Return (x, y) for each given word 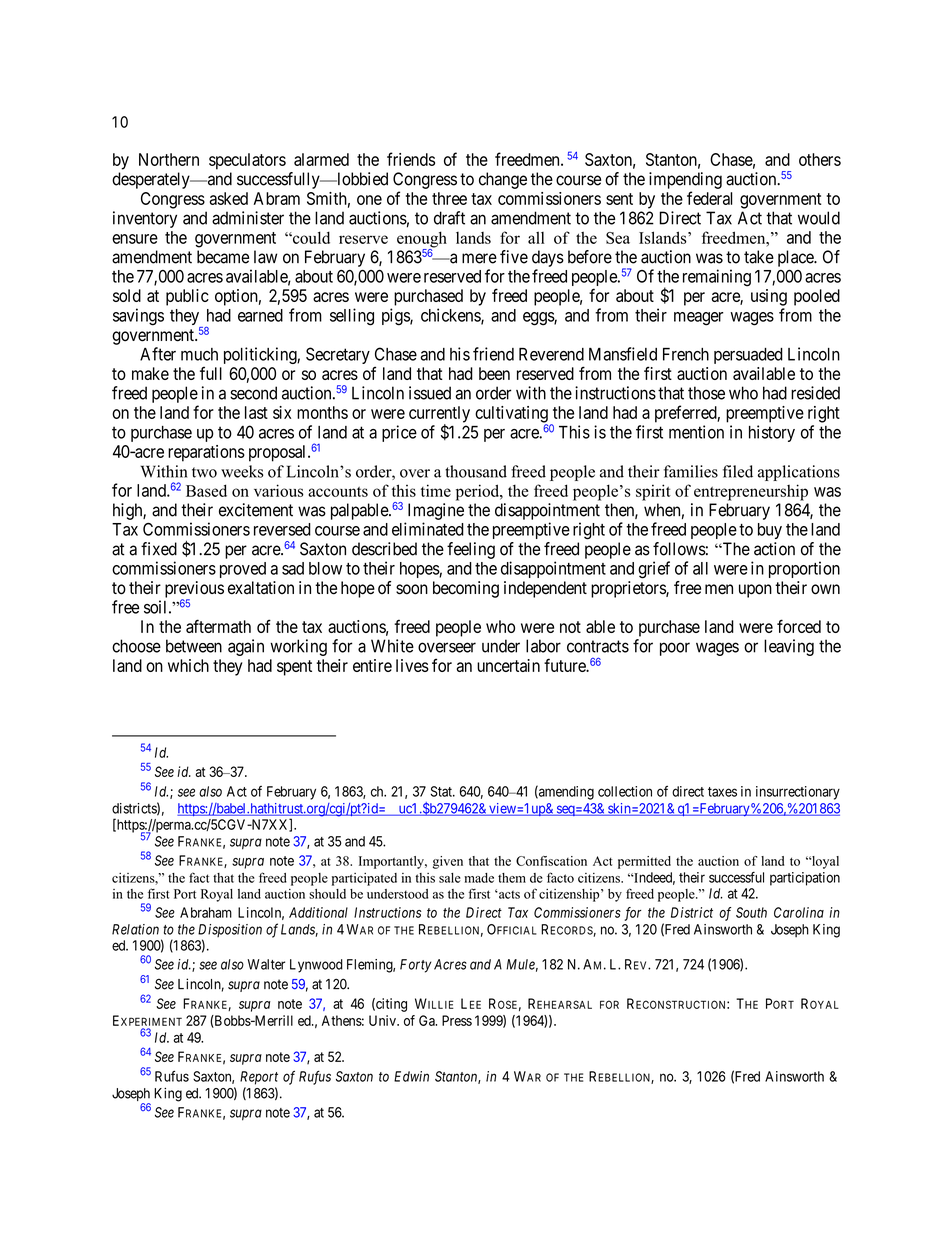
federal (709, 198)
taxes (722, 792)
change (503, 180)
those (706, 393)
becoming (466, 589)
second (253, 393)
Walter (266, 964)
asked (229, 198)
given (448, 862)
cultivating (511, 415)
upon (755, 591)
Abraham (206, 912)
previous (194, 590)
